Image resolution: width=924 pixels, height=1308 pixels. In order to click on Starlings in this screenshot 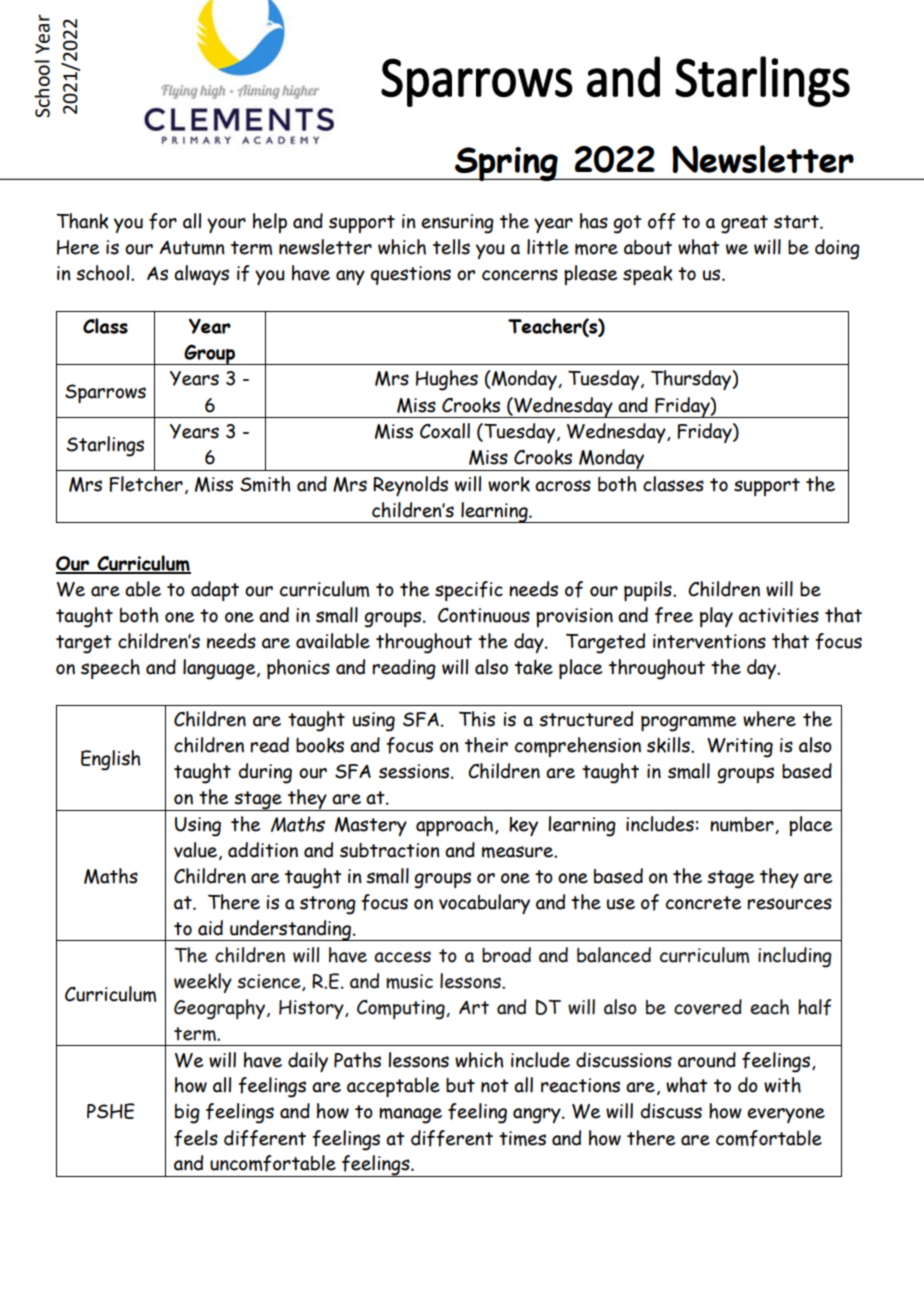, I will do `click(105, 446)`.
